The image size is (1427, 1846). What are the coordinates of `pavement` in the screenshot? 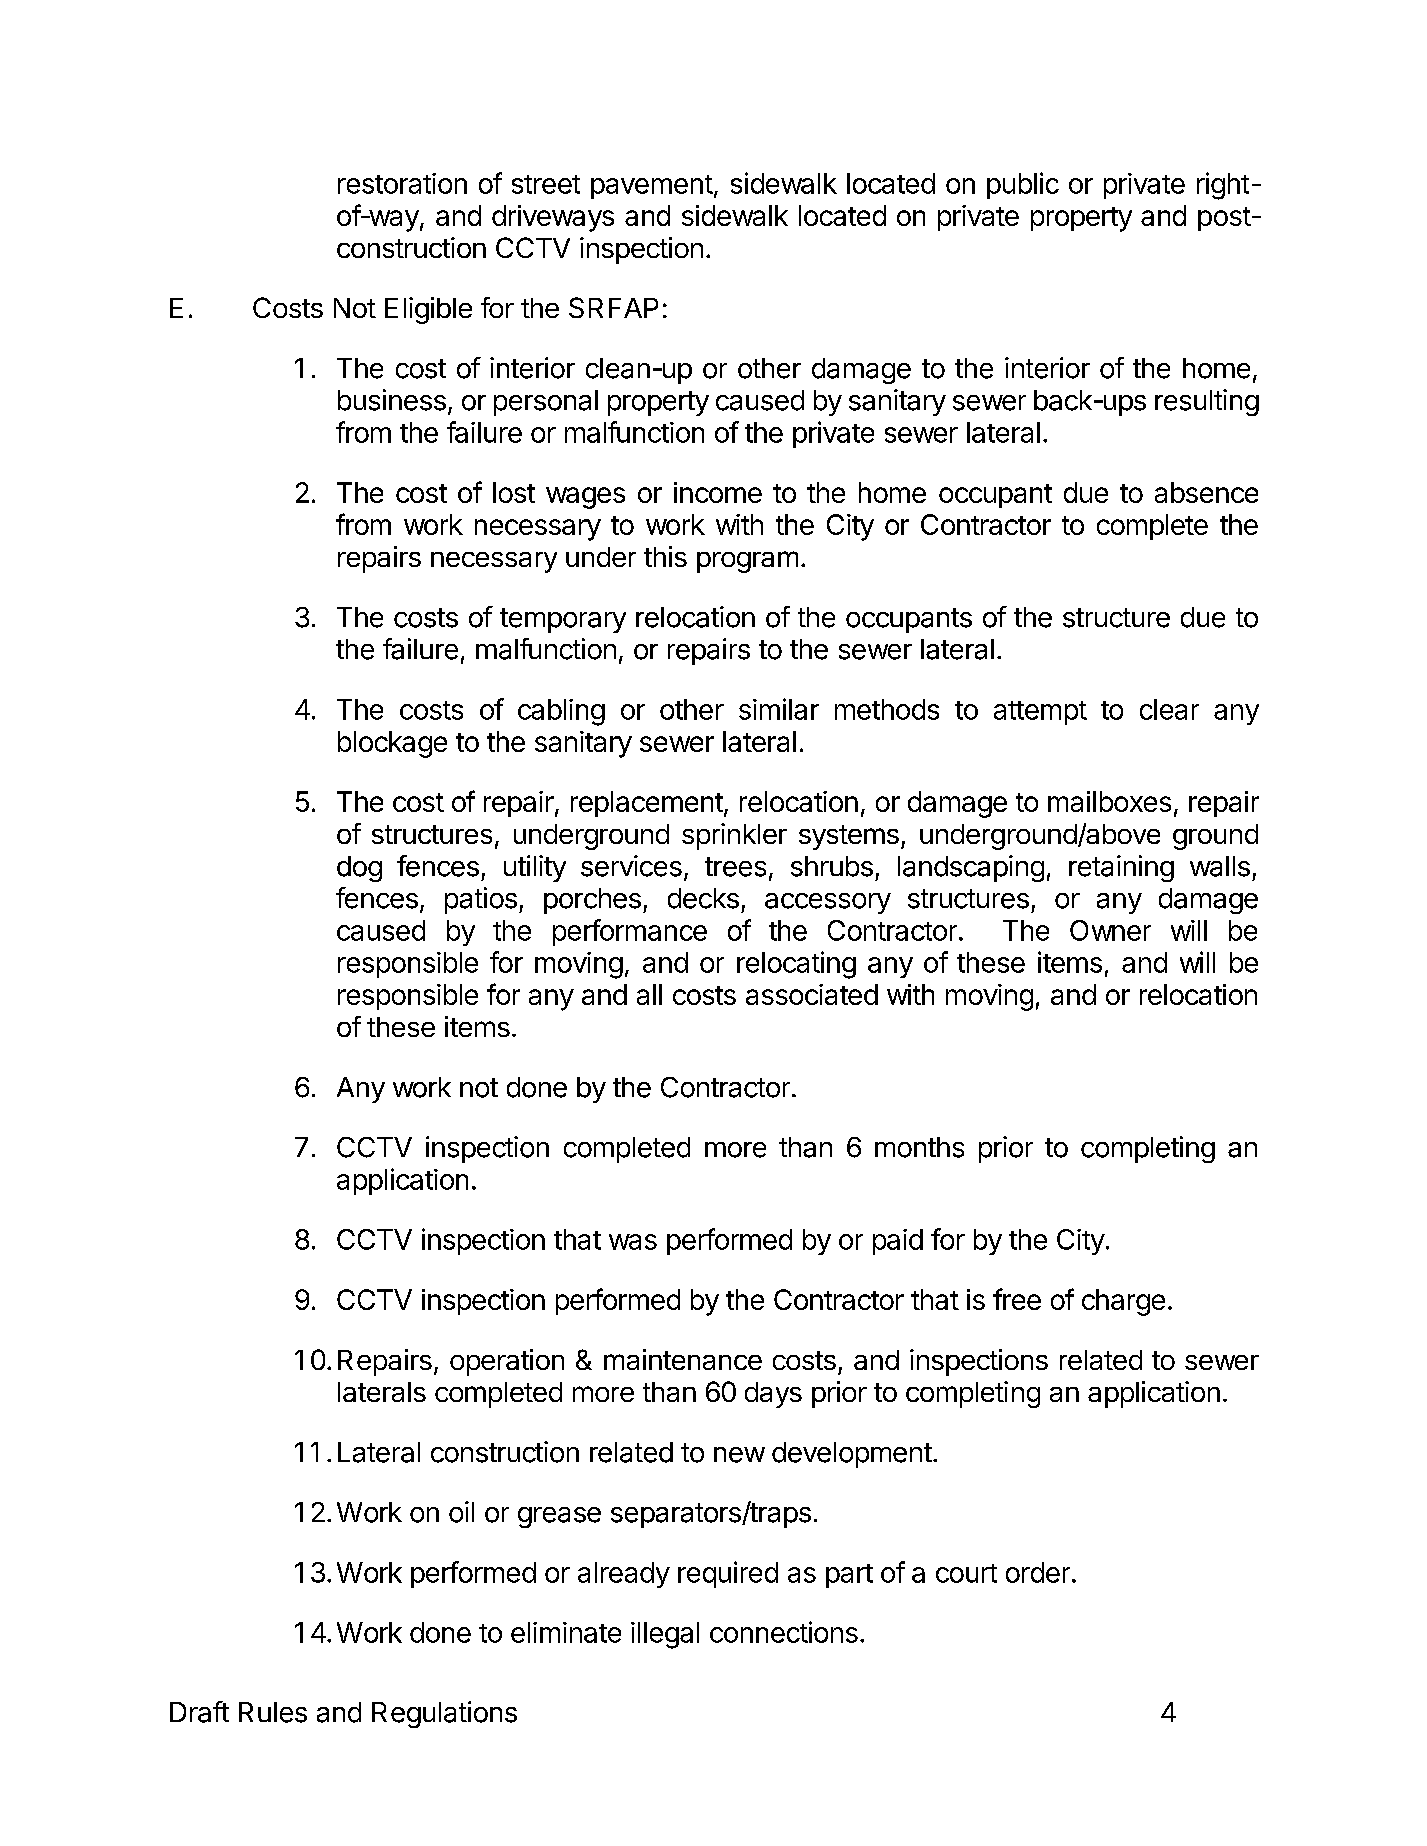 It's located at (652, 187).
